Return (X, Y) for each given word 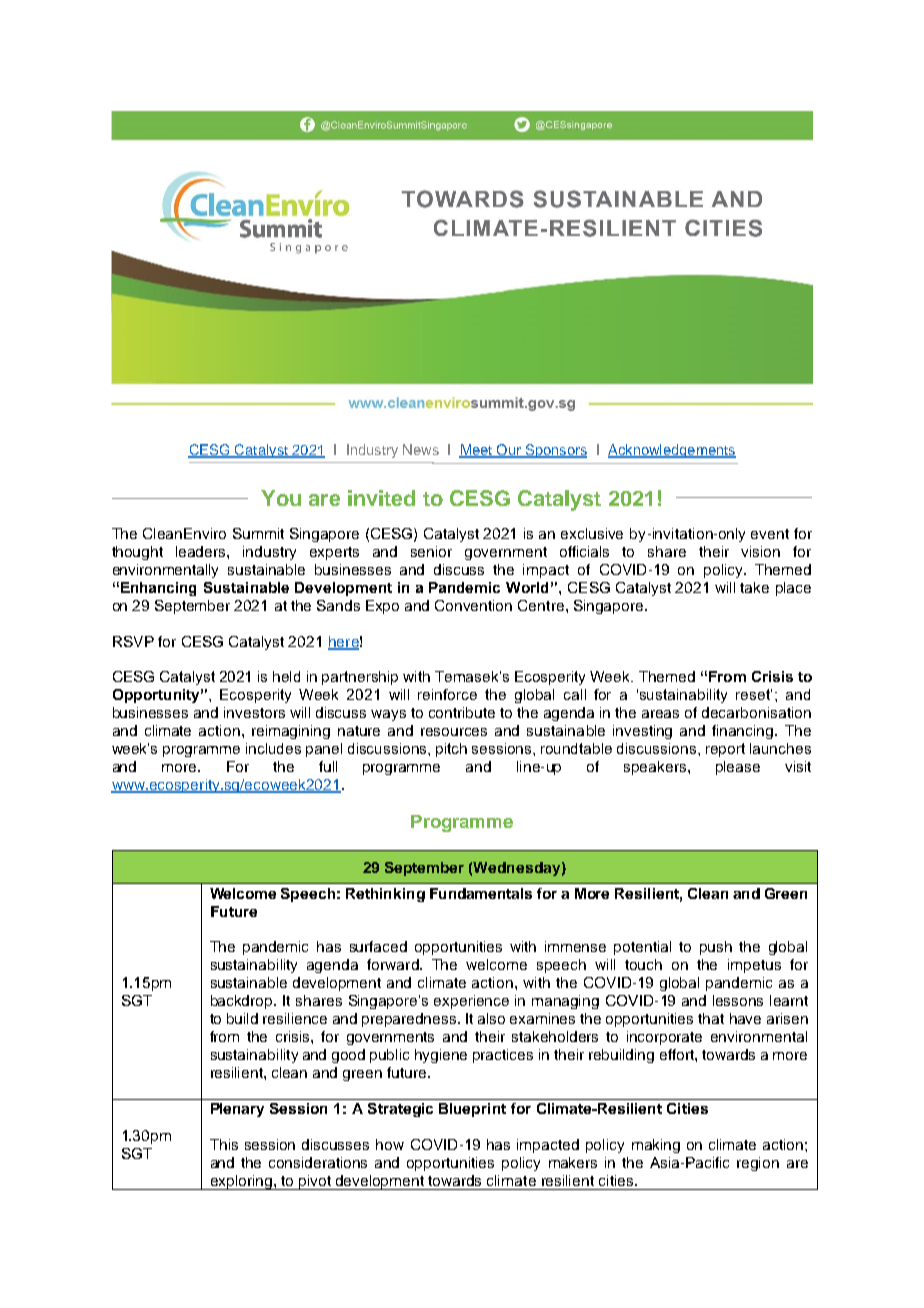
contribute (462, 712)
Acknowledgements (672, 451)
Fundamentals (481, 893)
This (224, 1144)
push (716, 948)
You (281, 498)
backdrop (243, 1002)
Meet (476, 450)
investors (254, 712)
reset (754, 694)
